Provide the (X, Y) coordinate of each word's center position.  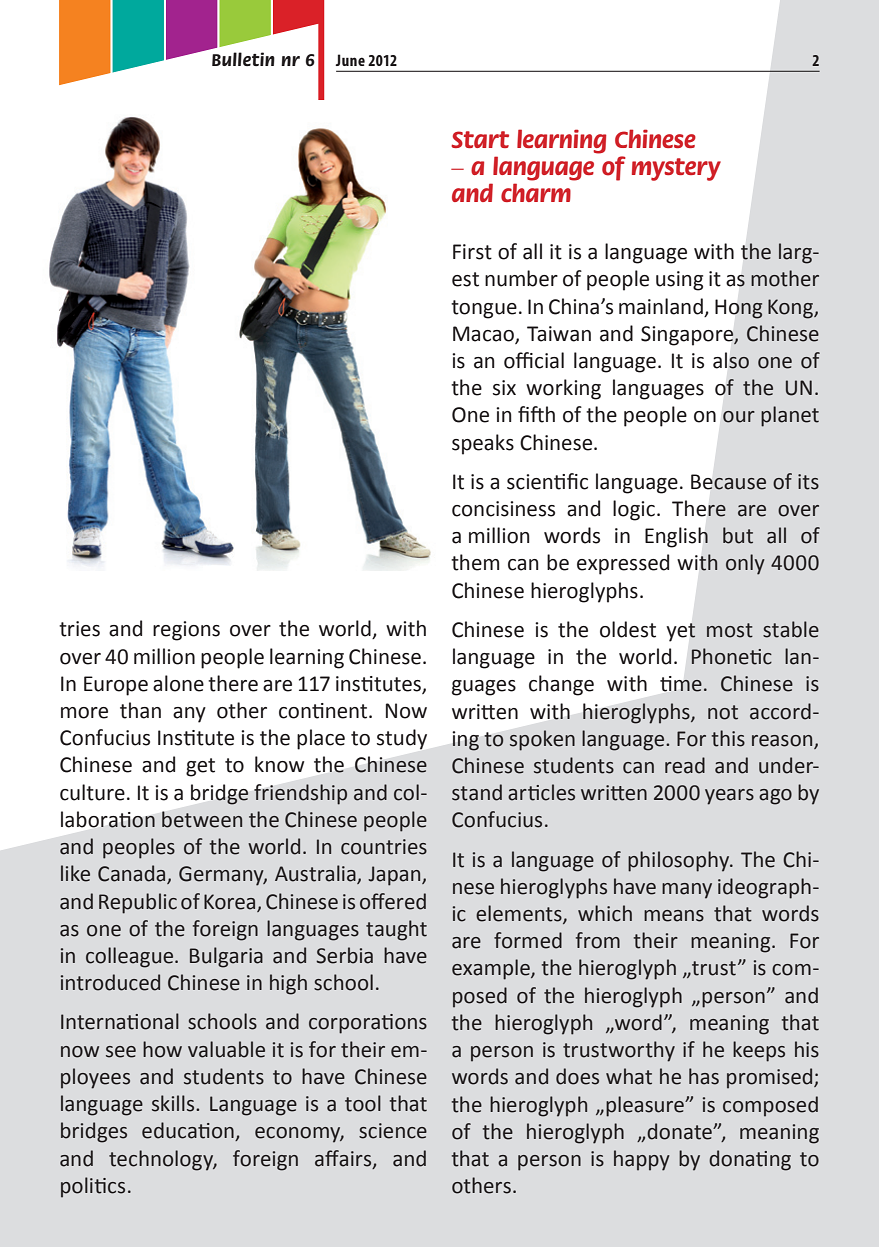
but (738, 535)
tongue (484, 309)
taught (396, 930)
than (140, 710)
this (728, 738)
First (472, 252)
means (674, 916)
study (402, 739)
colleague (131, 957)
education (189, 1131)
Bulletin (243, 59)
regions (186, 631)
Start (480, 139)
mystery (676, 169)
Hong (738, 309)
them (475, 562)
